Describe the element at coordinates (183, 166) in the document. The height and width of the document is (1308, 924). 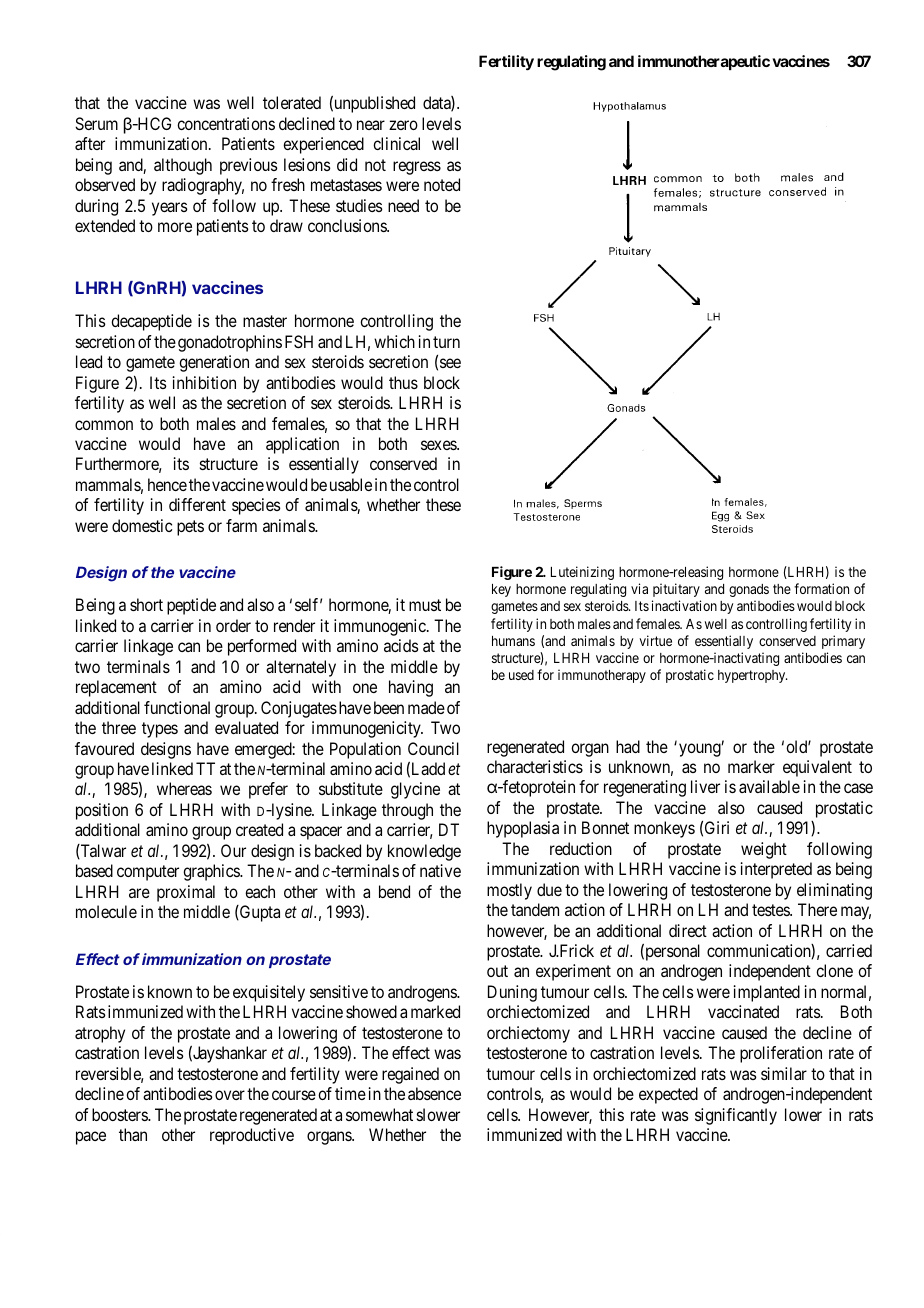
I see `although` at that location.
